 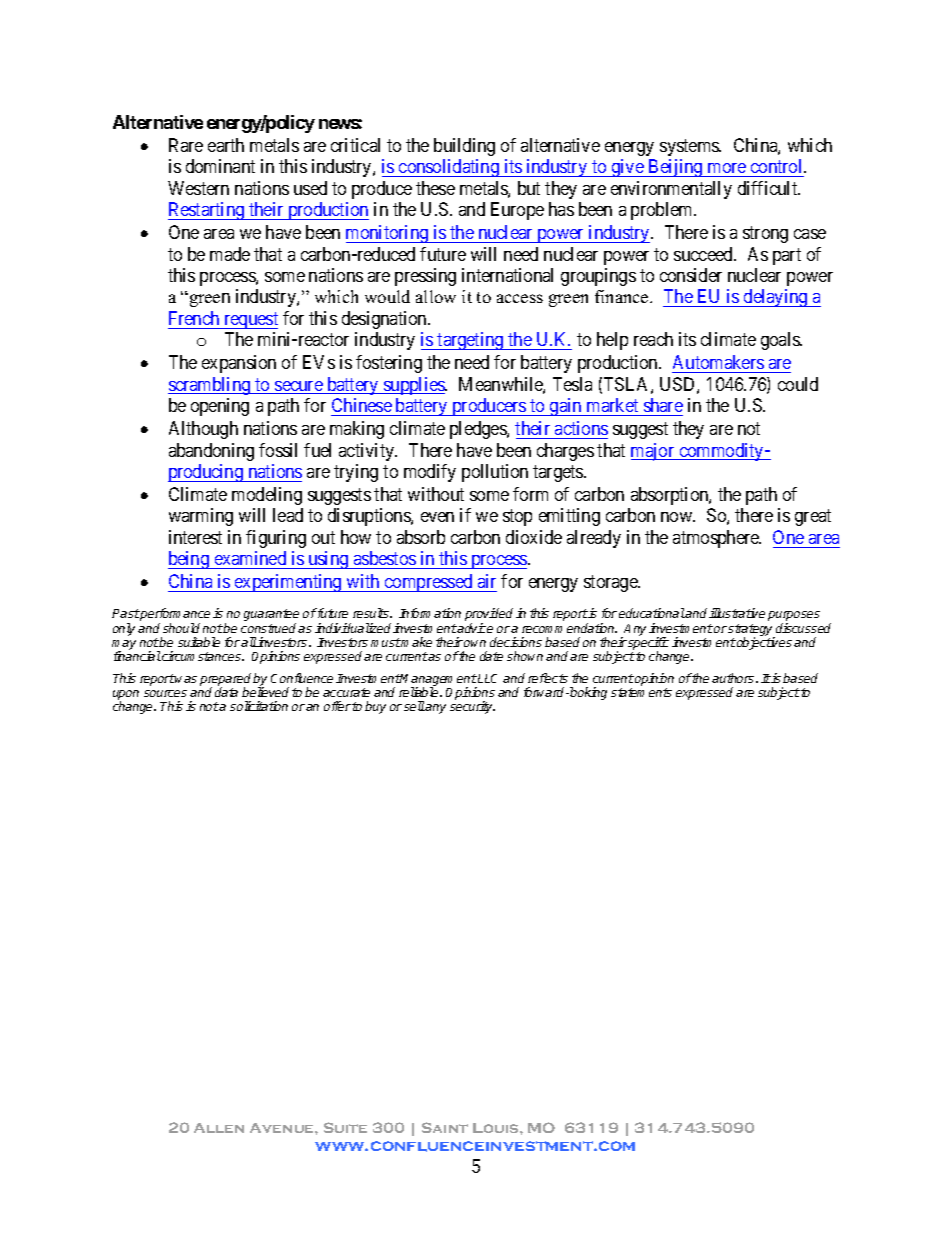 What do you see at coordinates (751, 631) in the screenshot?
I see `strategy` at bounding box center [751, 631].
